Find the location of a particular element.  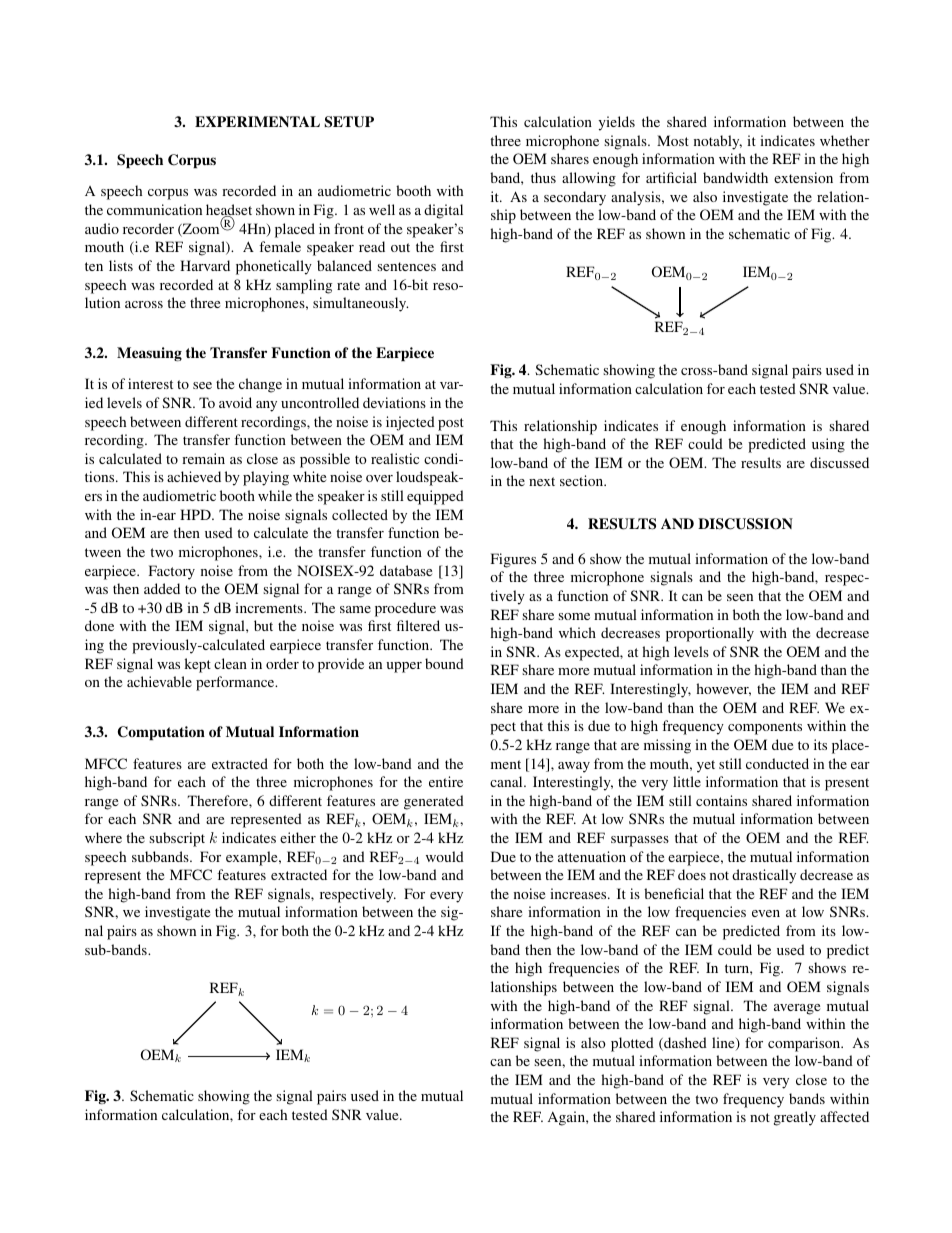

filtered is located at coordinates (418, 625).
